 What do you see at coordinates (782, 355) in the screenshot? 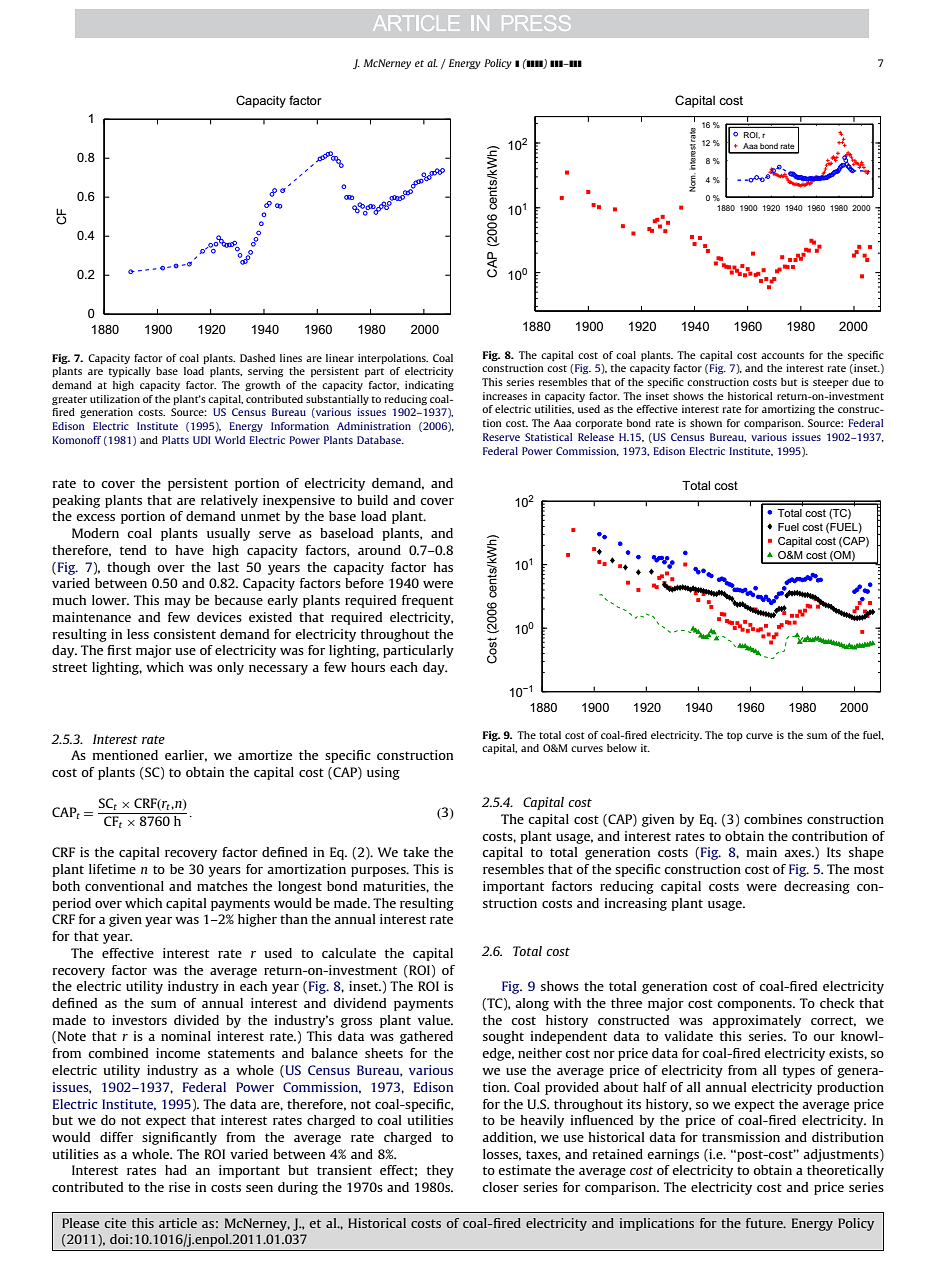
I see `accounts` at bounding box center [782, 355].
